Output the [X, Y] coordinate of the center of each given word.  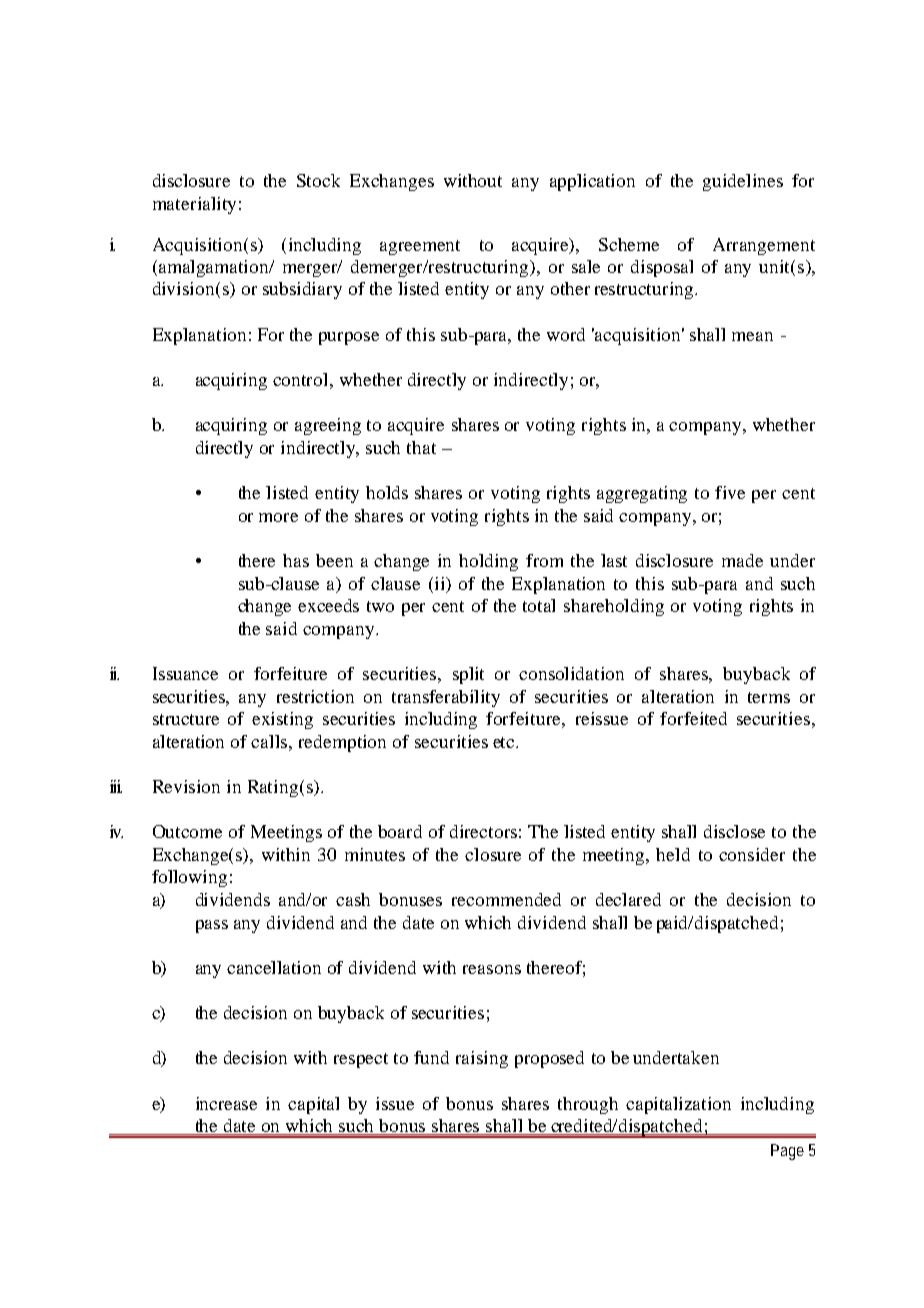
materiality [194, 205]
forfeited [693, 718]
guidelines [743, 182]
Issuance [185, 673]
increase [226, 1103]
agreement [420, 247]
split [468, 675]
